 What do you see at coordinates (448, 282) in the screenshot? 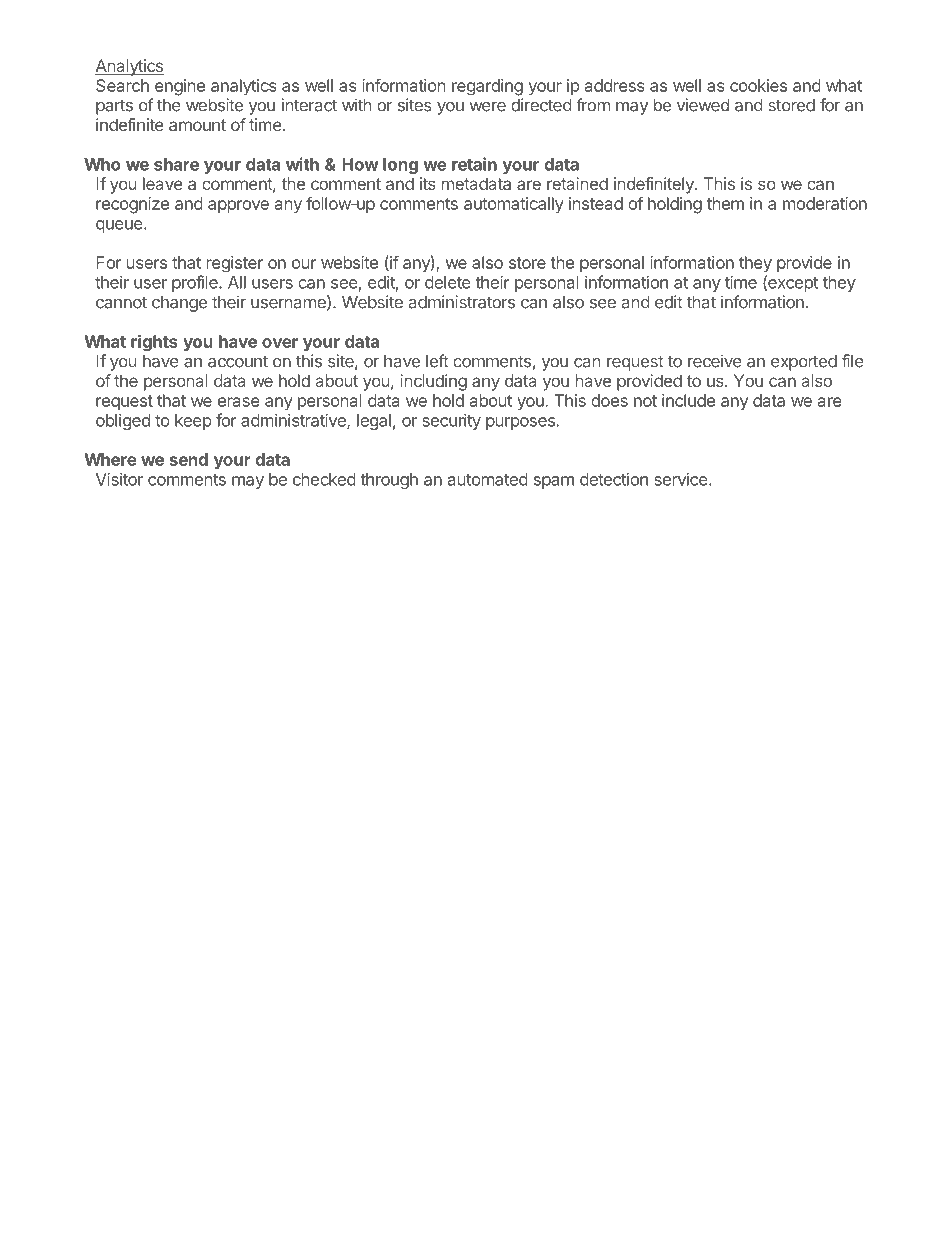
I see `delete` at bounding box center [448, 282].
